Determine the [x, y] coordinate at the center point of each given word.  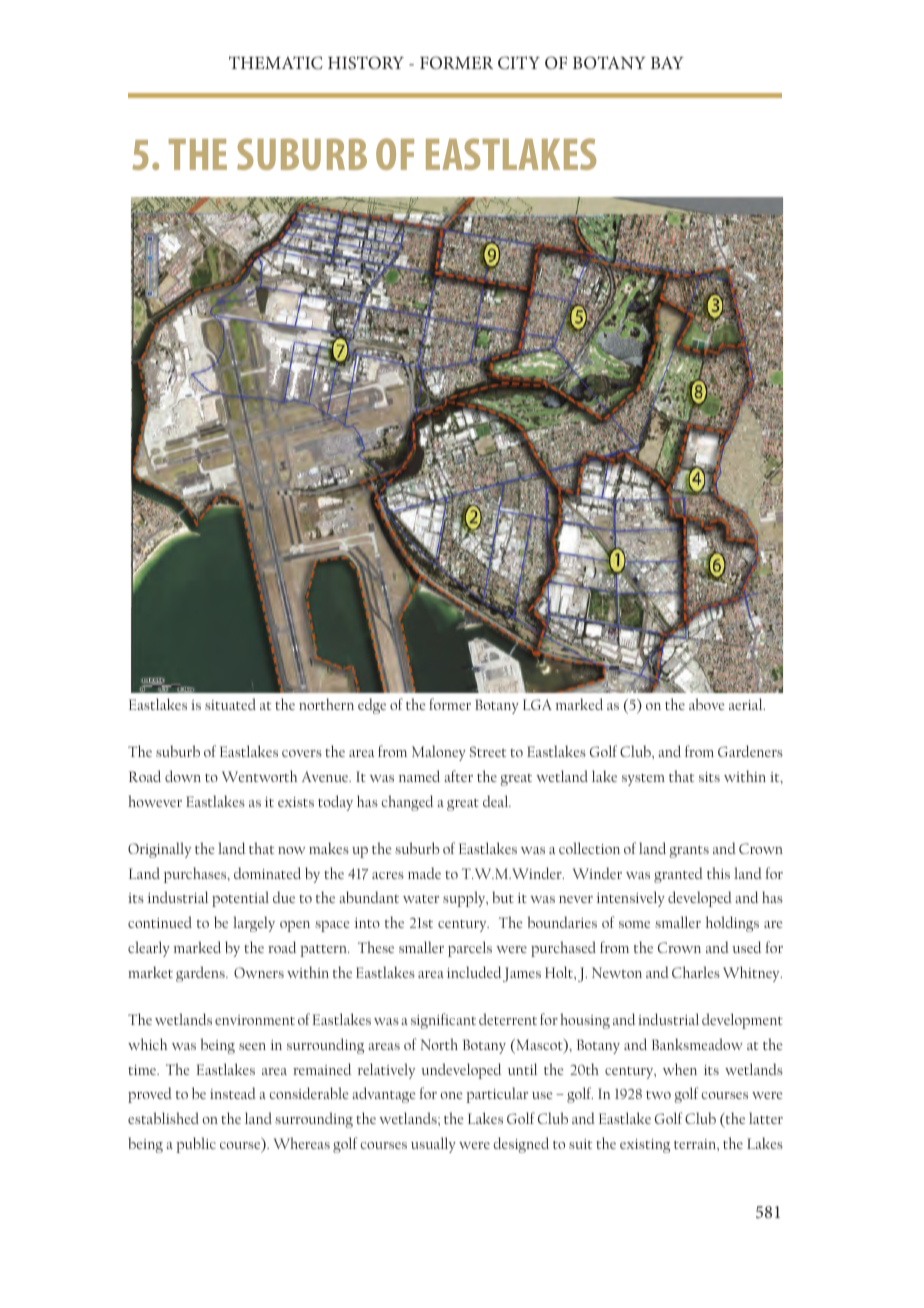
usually [433, 1145]
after [458, 776]
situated [230, 704]
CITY [519, 63]
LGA [537, 704]
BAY [667, 63]
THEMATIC [276, 63]
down [183, 776]
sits [709, 777]
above [707, 704]
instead [233, 1093]
